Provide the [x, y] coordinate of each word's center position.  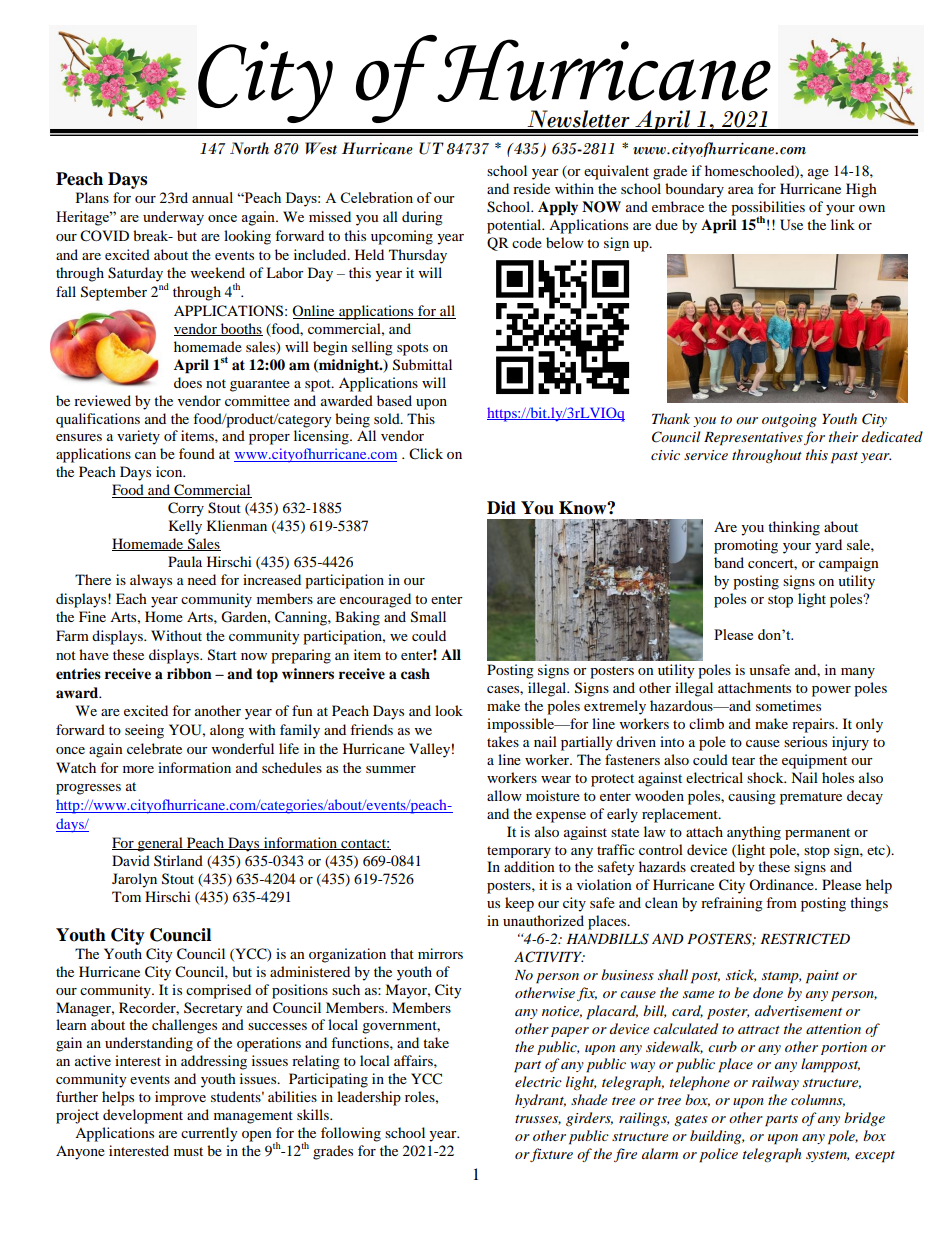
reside [531, 188]
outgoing [789, 420]
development [143, 1116]
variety [138, 437]
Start [222, 655]
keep [519, 904]
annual [212, 197]
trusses [538, 1120]
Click [426, 454]
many [858, 673]
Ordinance [782, 884]
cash [415, 673]
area [741, 190]
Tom [126, 896]
